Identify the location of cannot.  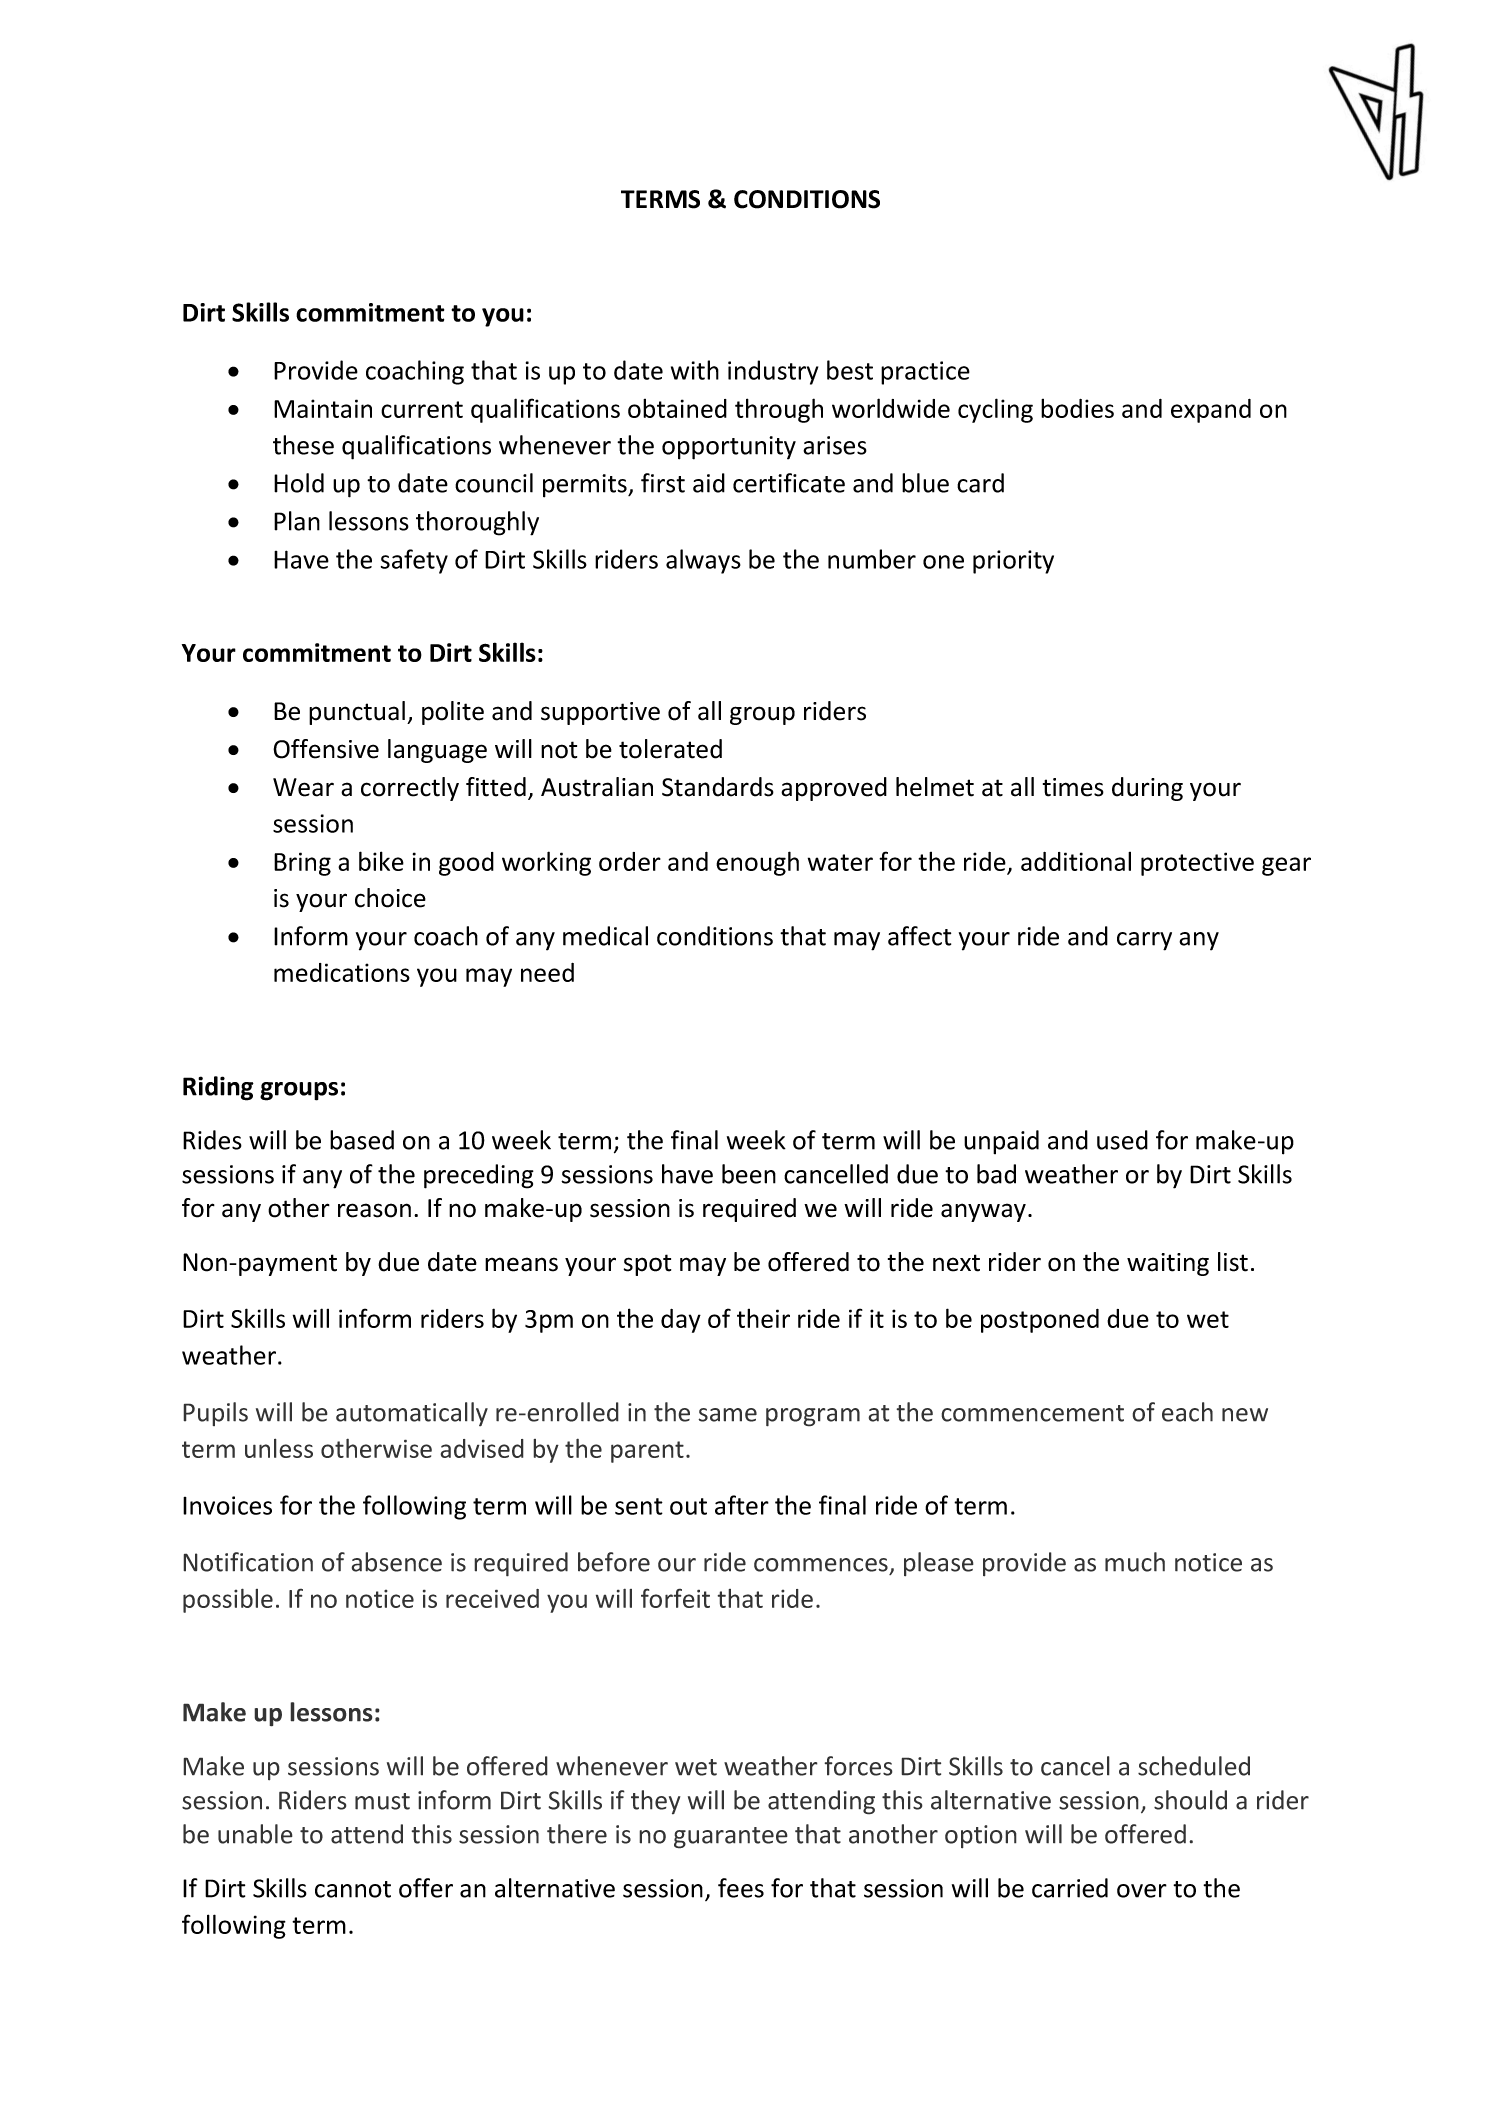
(353, 1889).
